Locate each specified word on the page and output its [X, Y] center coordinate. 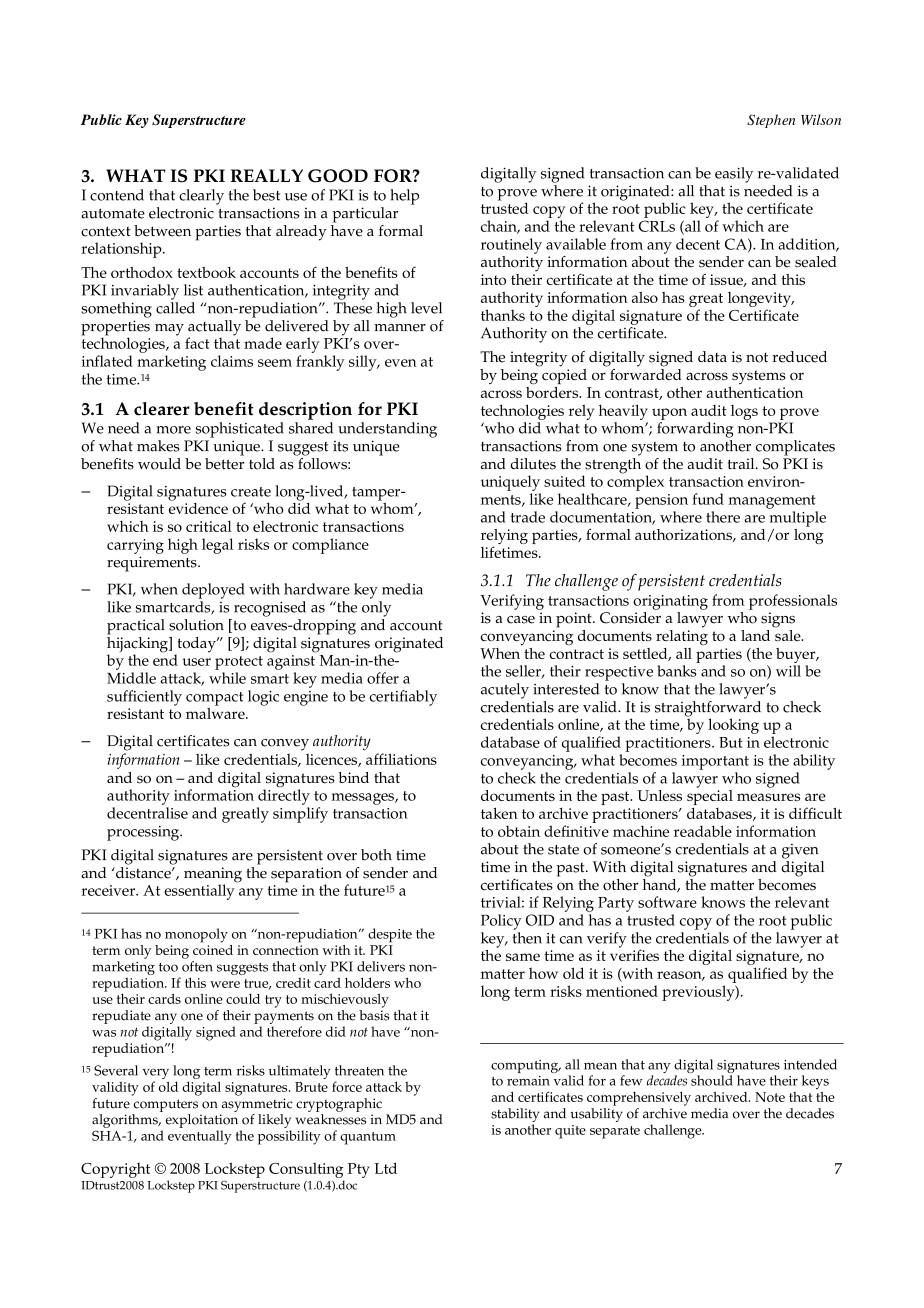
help [404, 197]
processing [144, 833]
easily [734, 175]
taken [499, 813]
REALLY [266, 175]
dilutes [533, 464]
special [710, 796]
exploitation [202, 1121]
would [159, 464]
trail [742, 463]
